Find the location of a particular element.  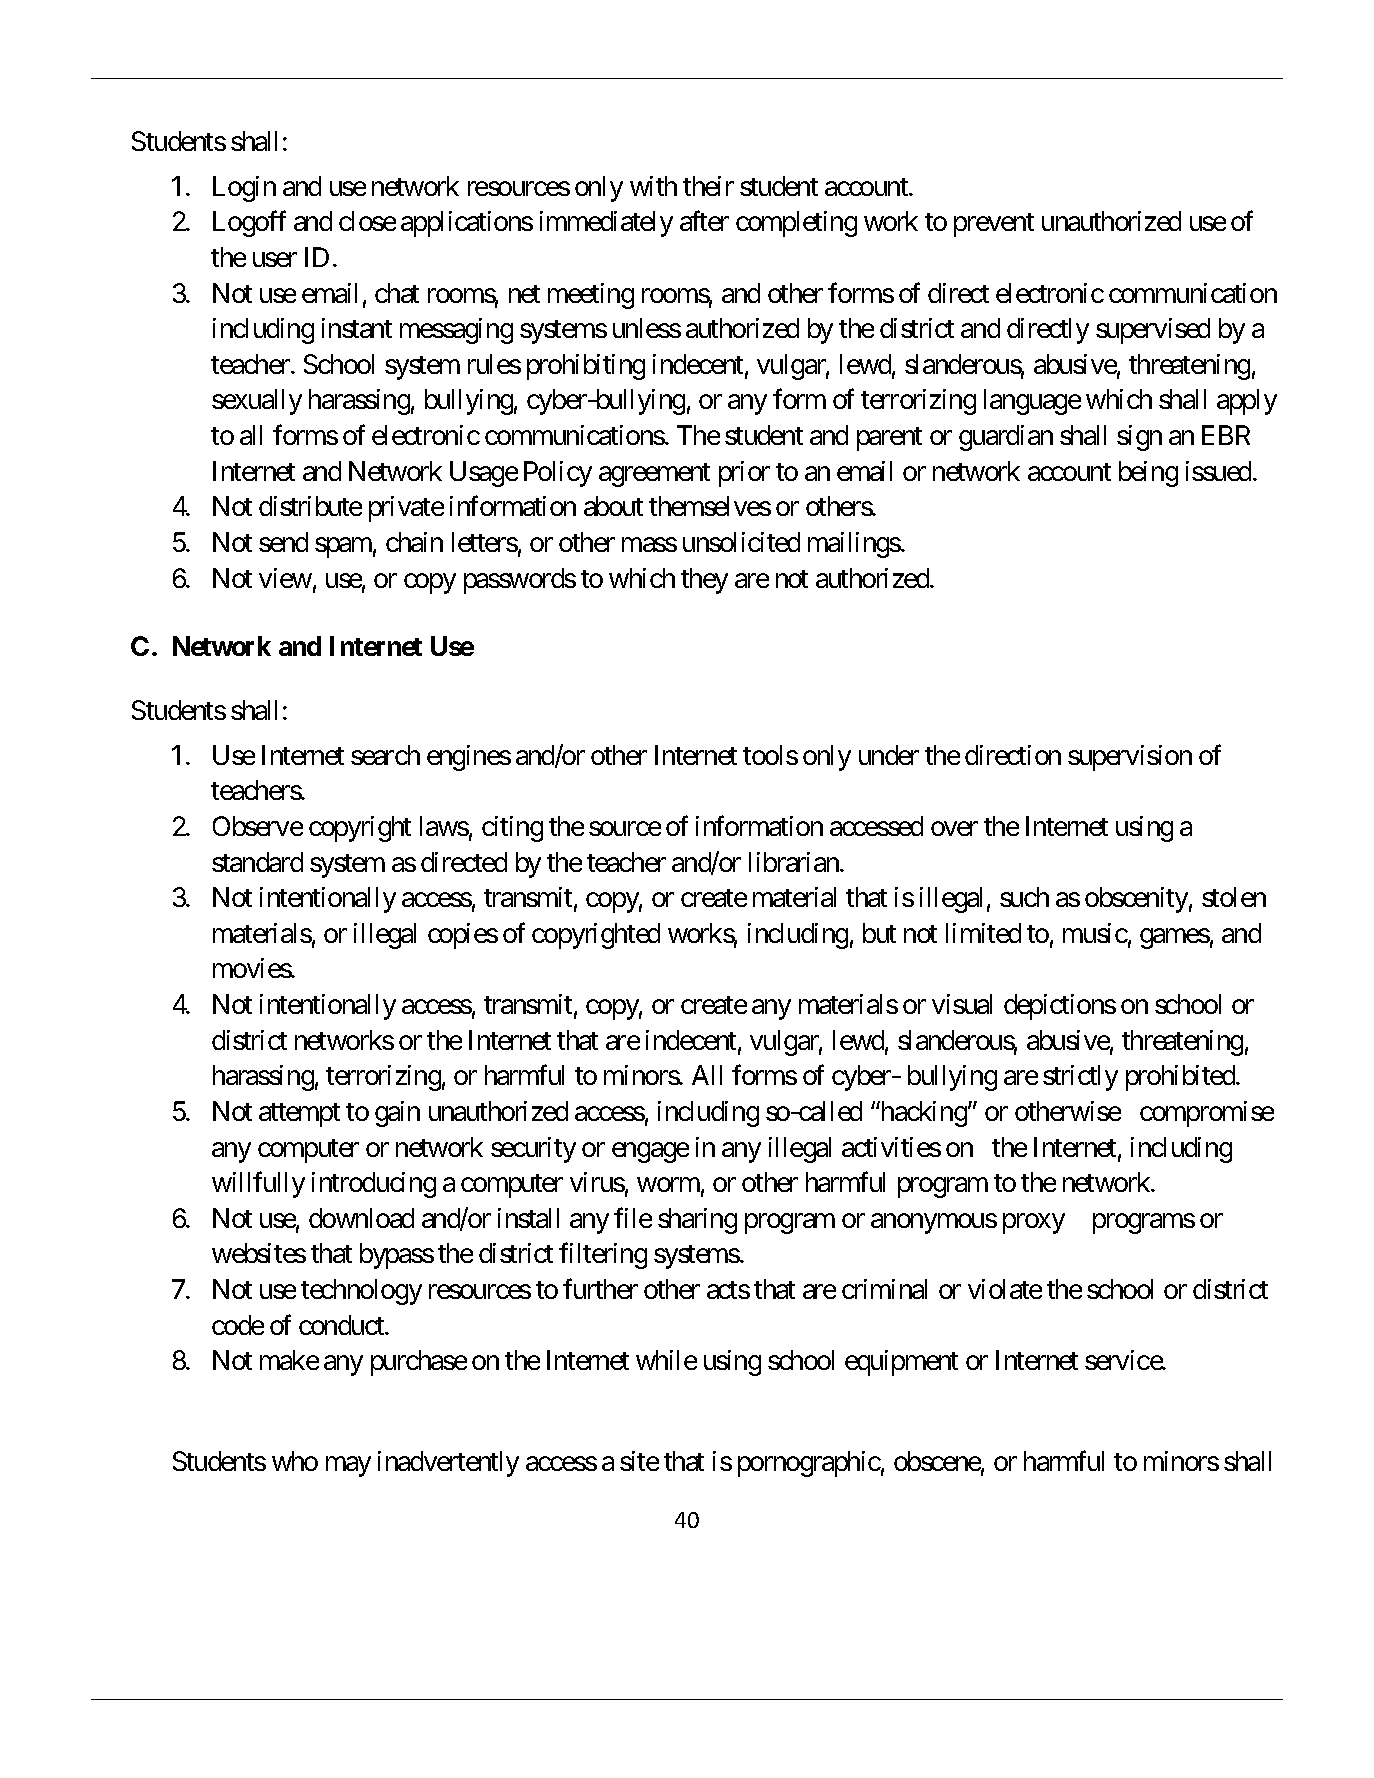

user is located at coordinates (275, 260).
